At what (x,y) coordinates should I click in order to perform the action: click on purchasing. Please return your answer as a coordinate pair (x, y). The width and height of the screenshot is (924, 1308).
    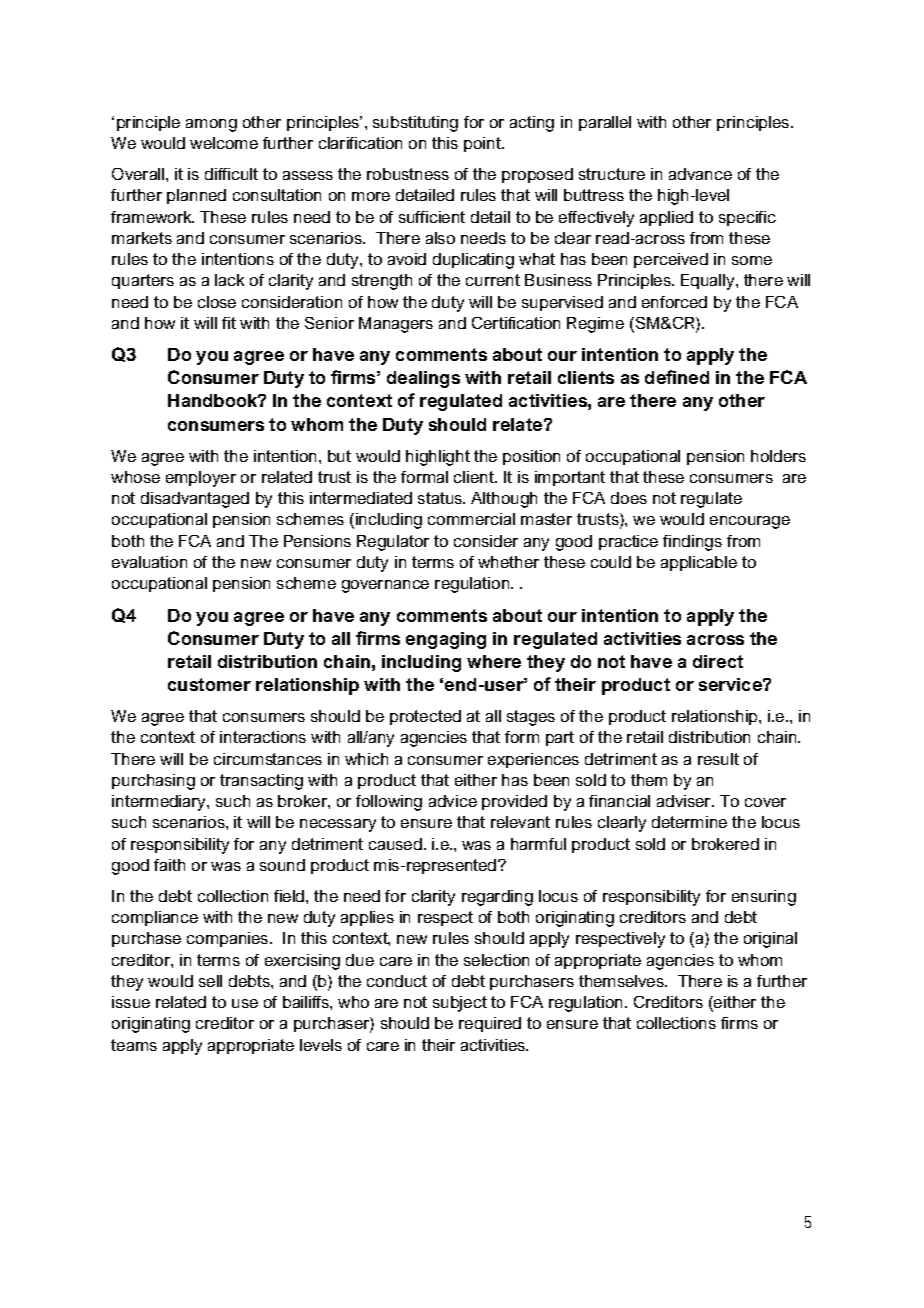
    Looking at the image, I should click on (153, 782).
